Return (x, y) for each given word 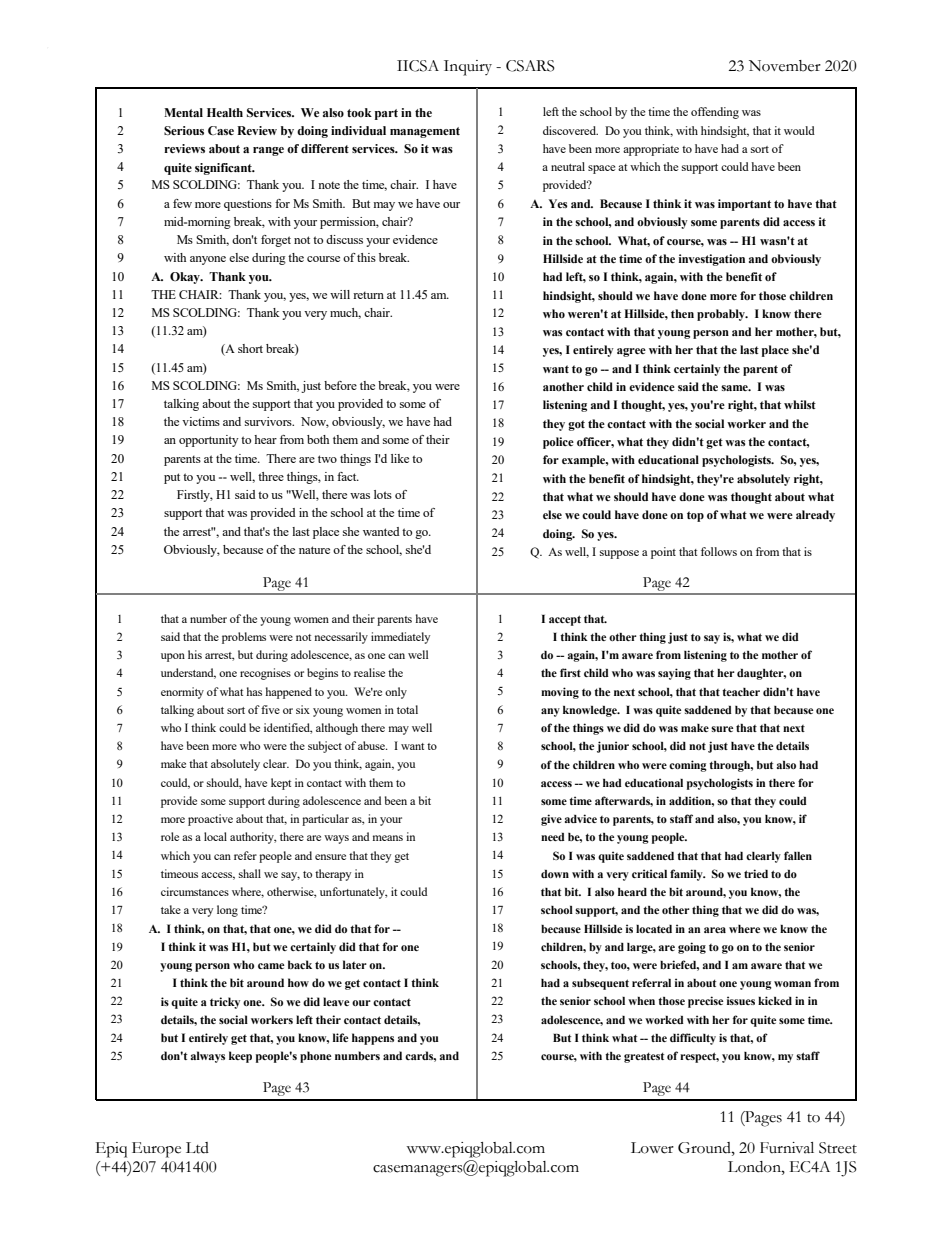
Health (225, 112)
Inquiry (468, 68)
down (555, 874)
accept (565, 620)
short (250, 348)
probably (722, 315)
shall (250, 873)
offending (715, 113)
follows (719, 551)
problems (244, 638)
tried (756, 873)
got (576, 425)
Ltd (197, 1148)
